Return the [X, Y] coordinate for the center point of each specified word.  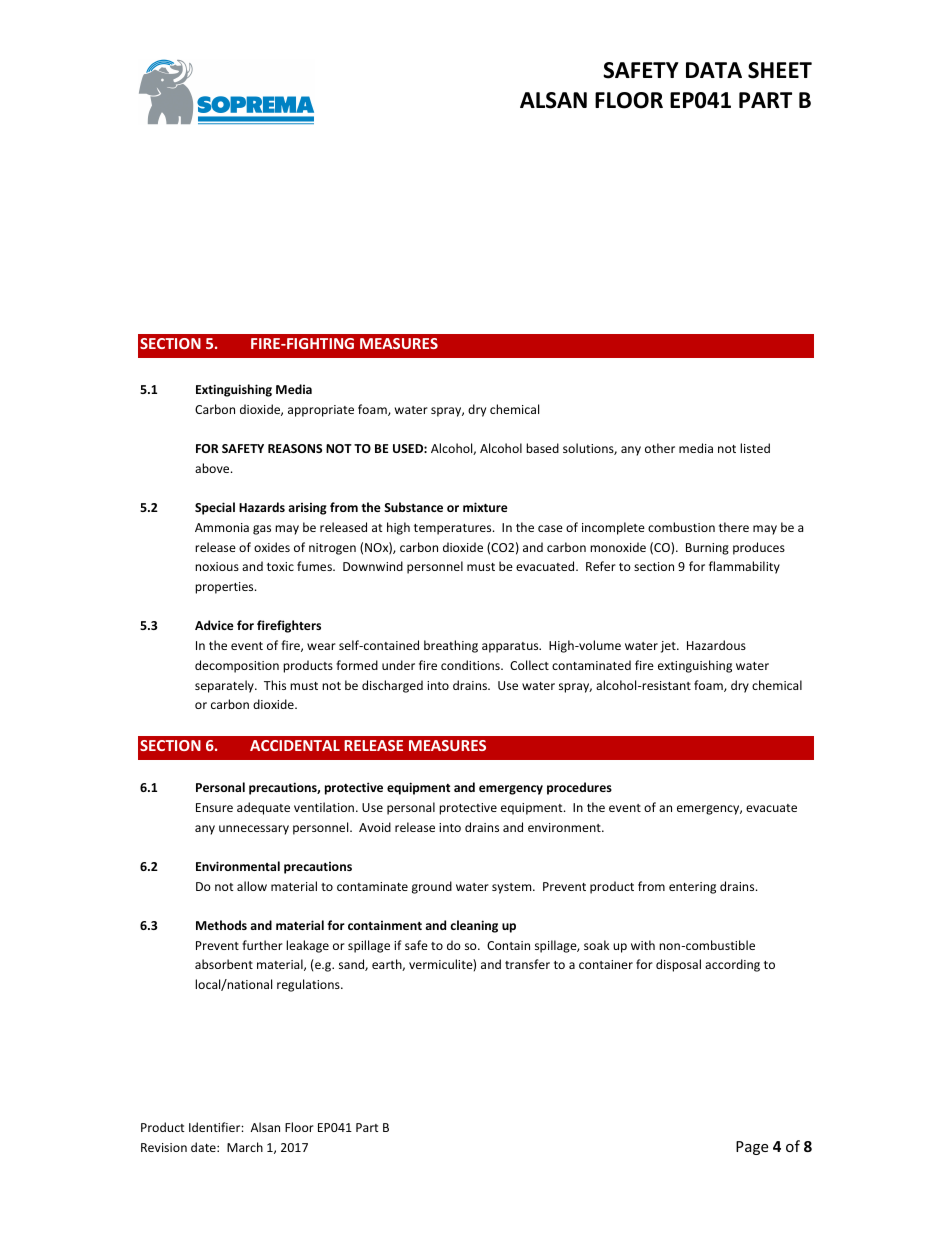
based [542, 448]
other [660, 448]
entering [692, 888]
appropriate [321, 411]
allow [252, 886]
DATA [714, 70]
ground [432, 887]
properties [225, 588]
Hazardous [716, 645]
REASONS [295, 448]
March [245, 1147]
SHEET [780, 70]
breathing [451, 646]
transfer [527, 964]
